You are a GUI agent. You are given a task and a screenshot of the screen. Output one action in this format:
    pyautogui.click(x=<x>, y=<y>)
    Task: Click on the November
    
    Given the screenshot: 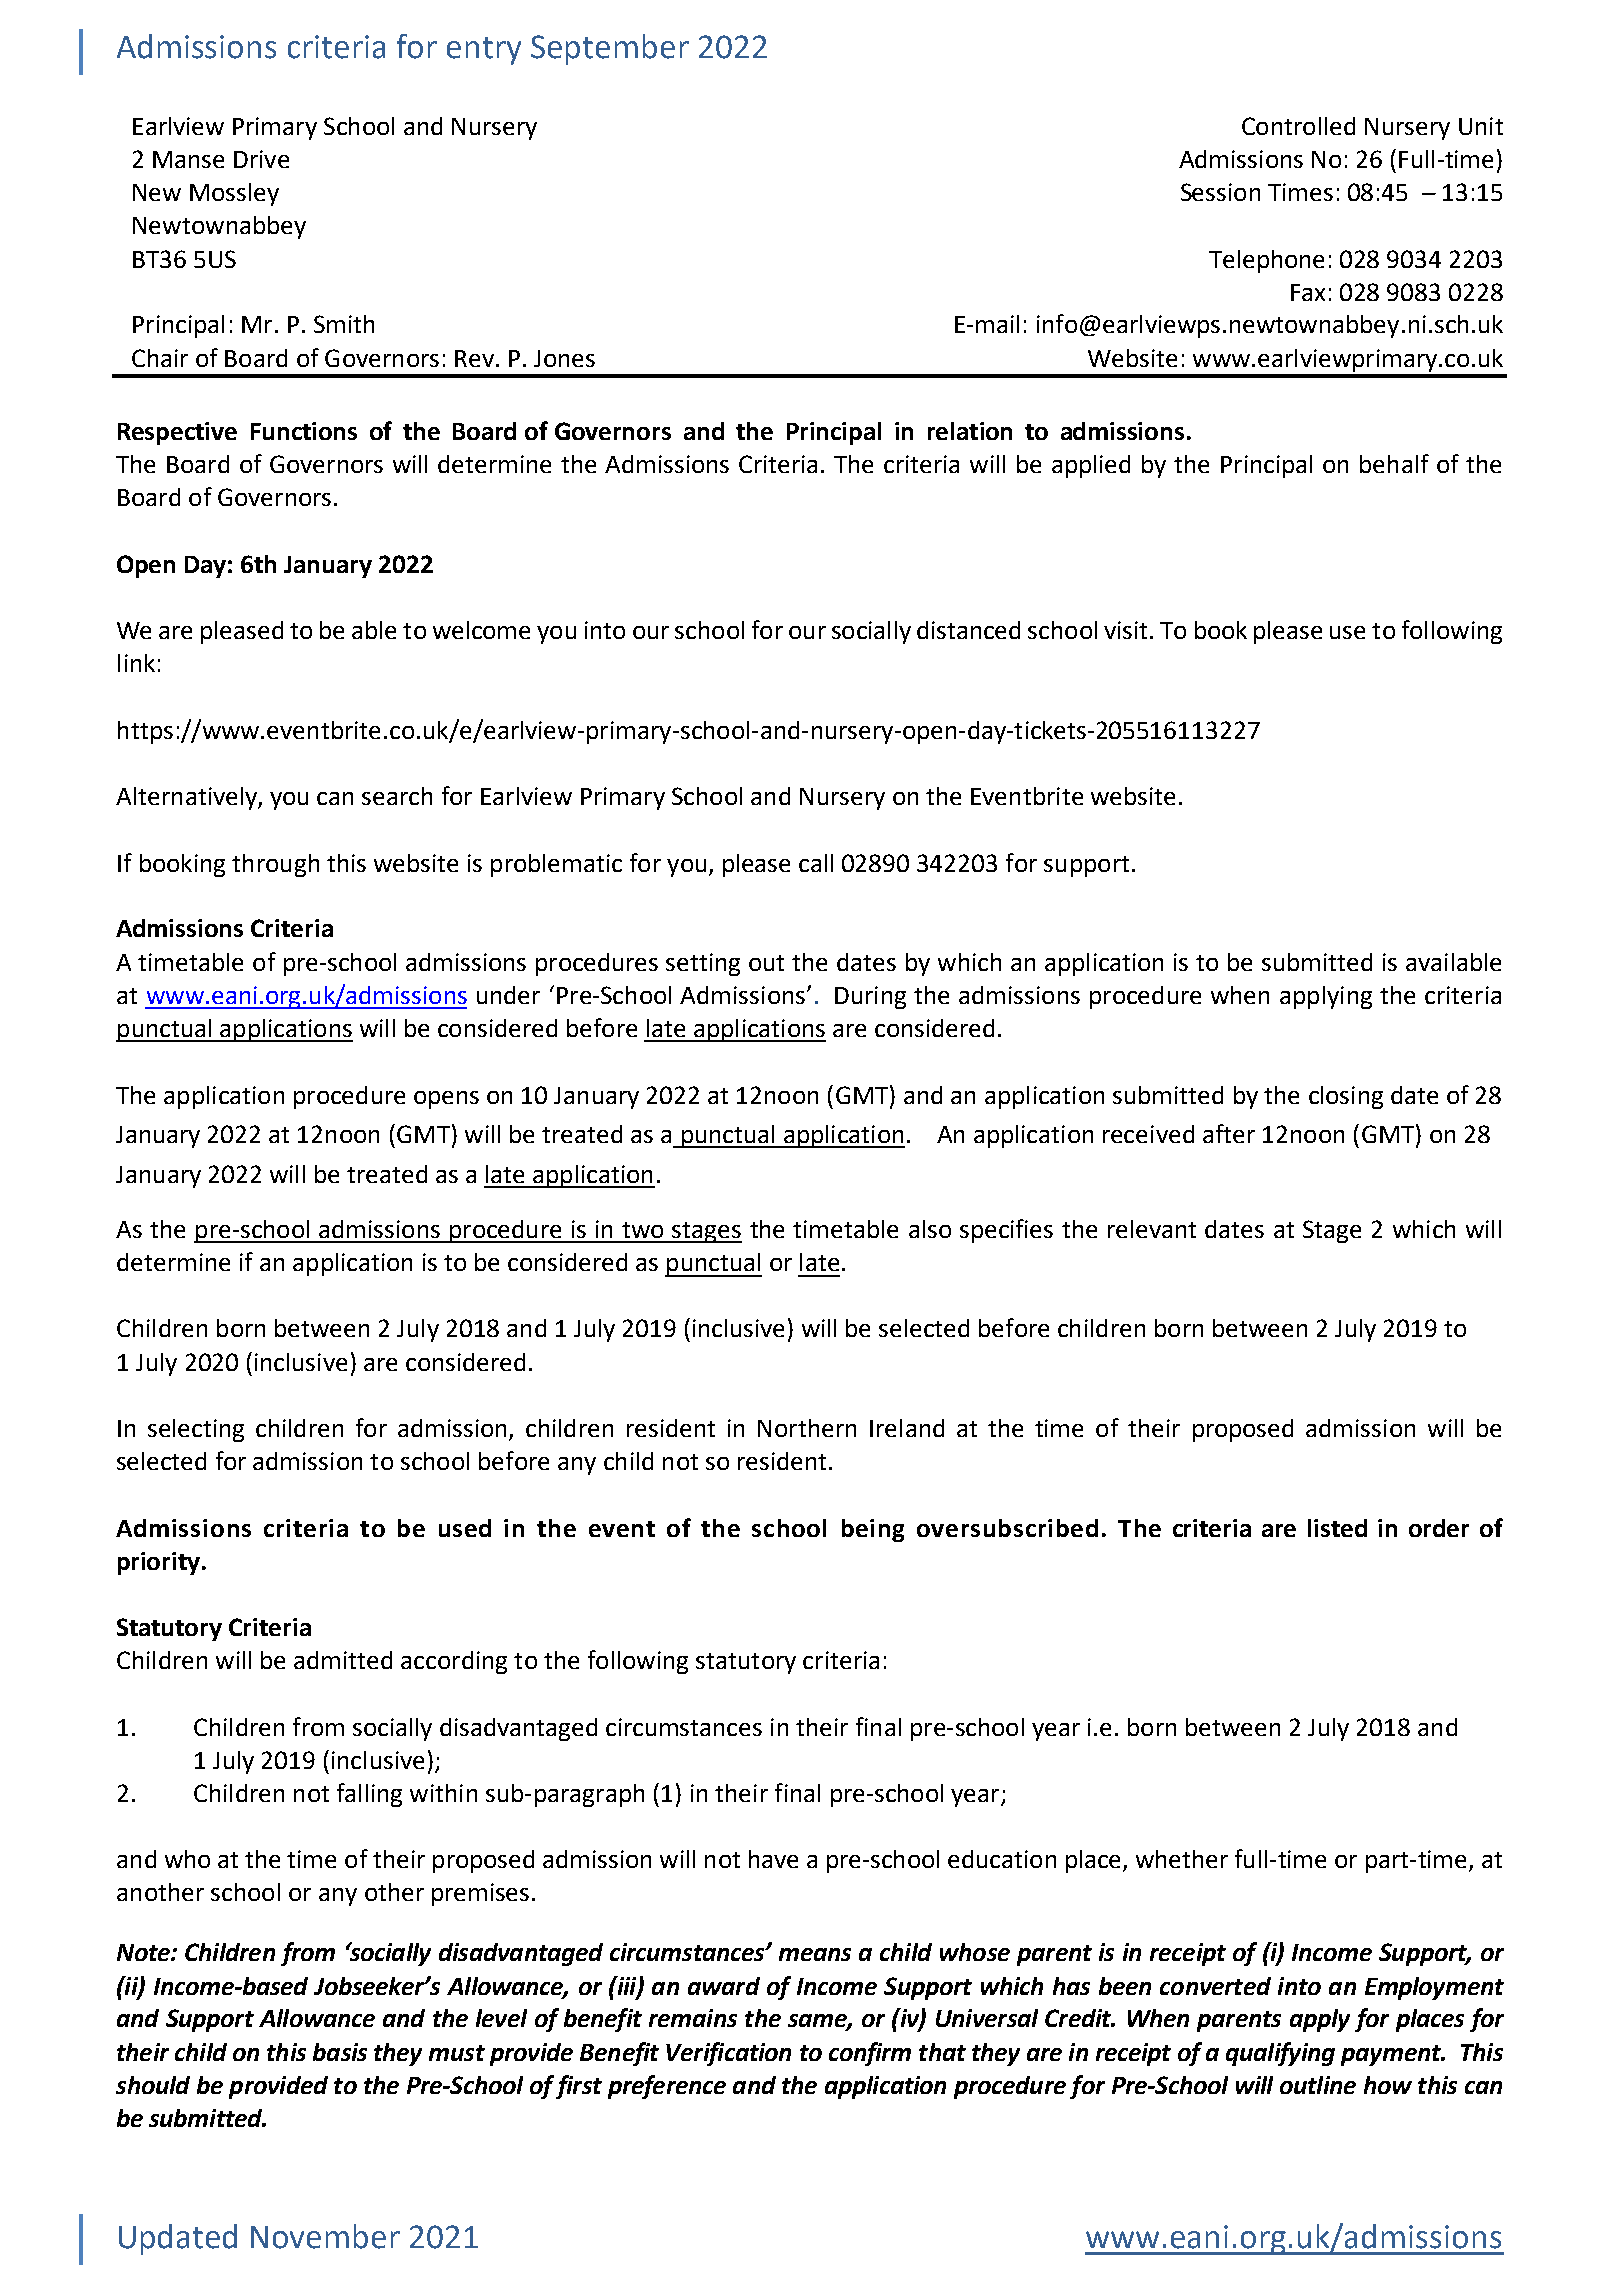 What is the action you would take?
    pyautogui.click(x=325, y=2236)
